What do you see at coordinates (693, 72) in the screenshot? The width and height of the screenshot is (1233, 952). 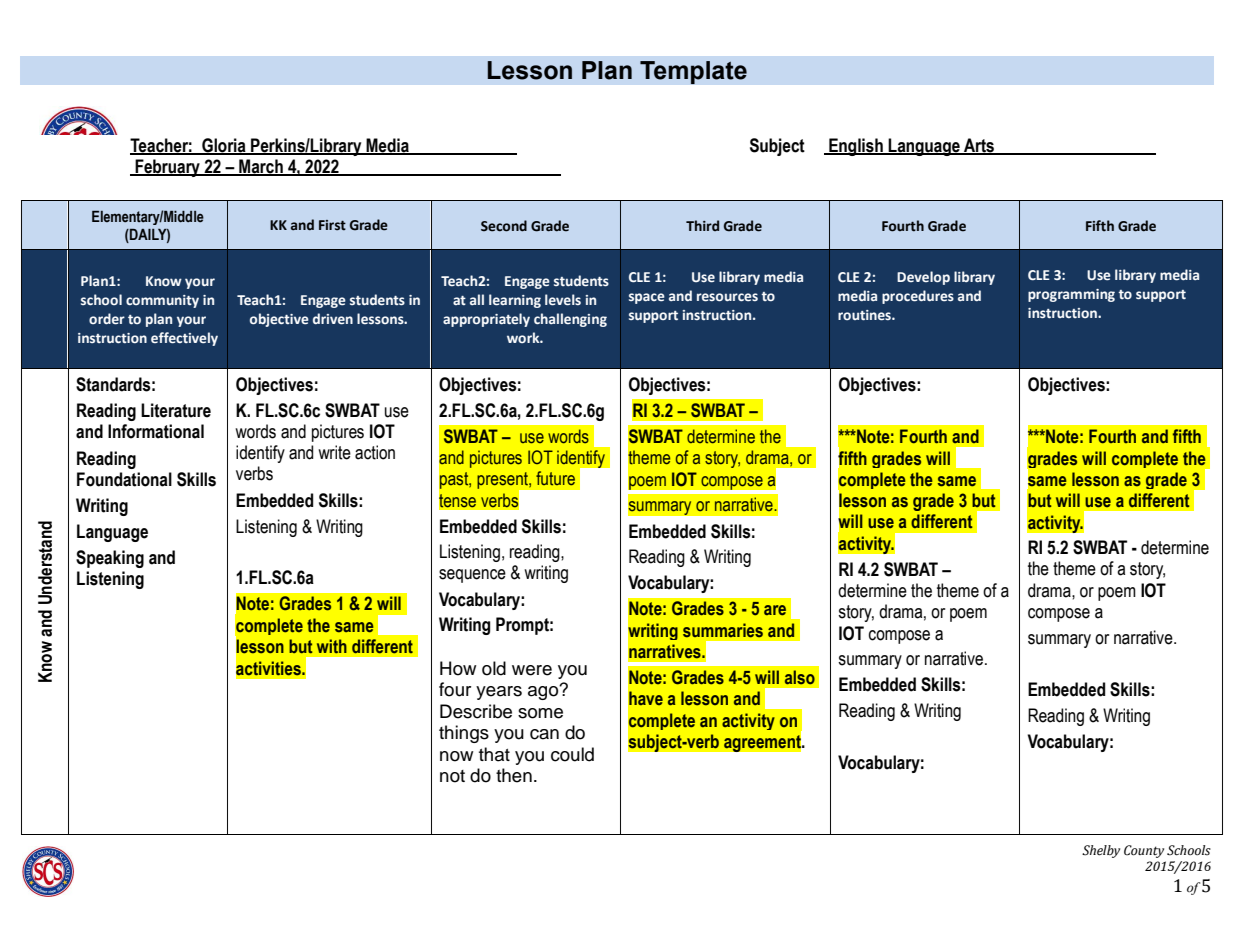 I see `Template` at bounding box center [693, 72].
